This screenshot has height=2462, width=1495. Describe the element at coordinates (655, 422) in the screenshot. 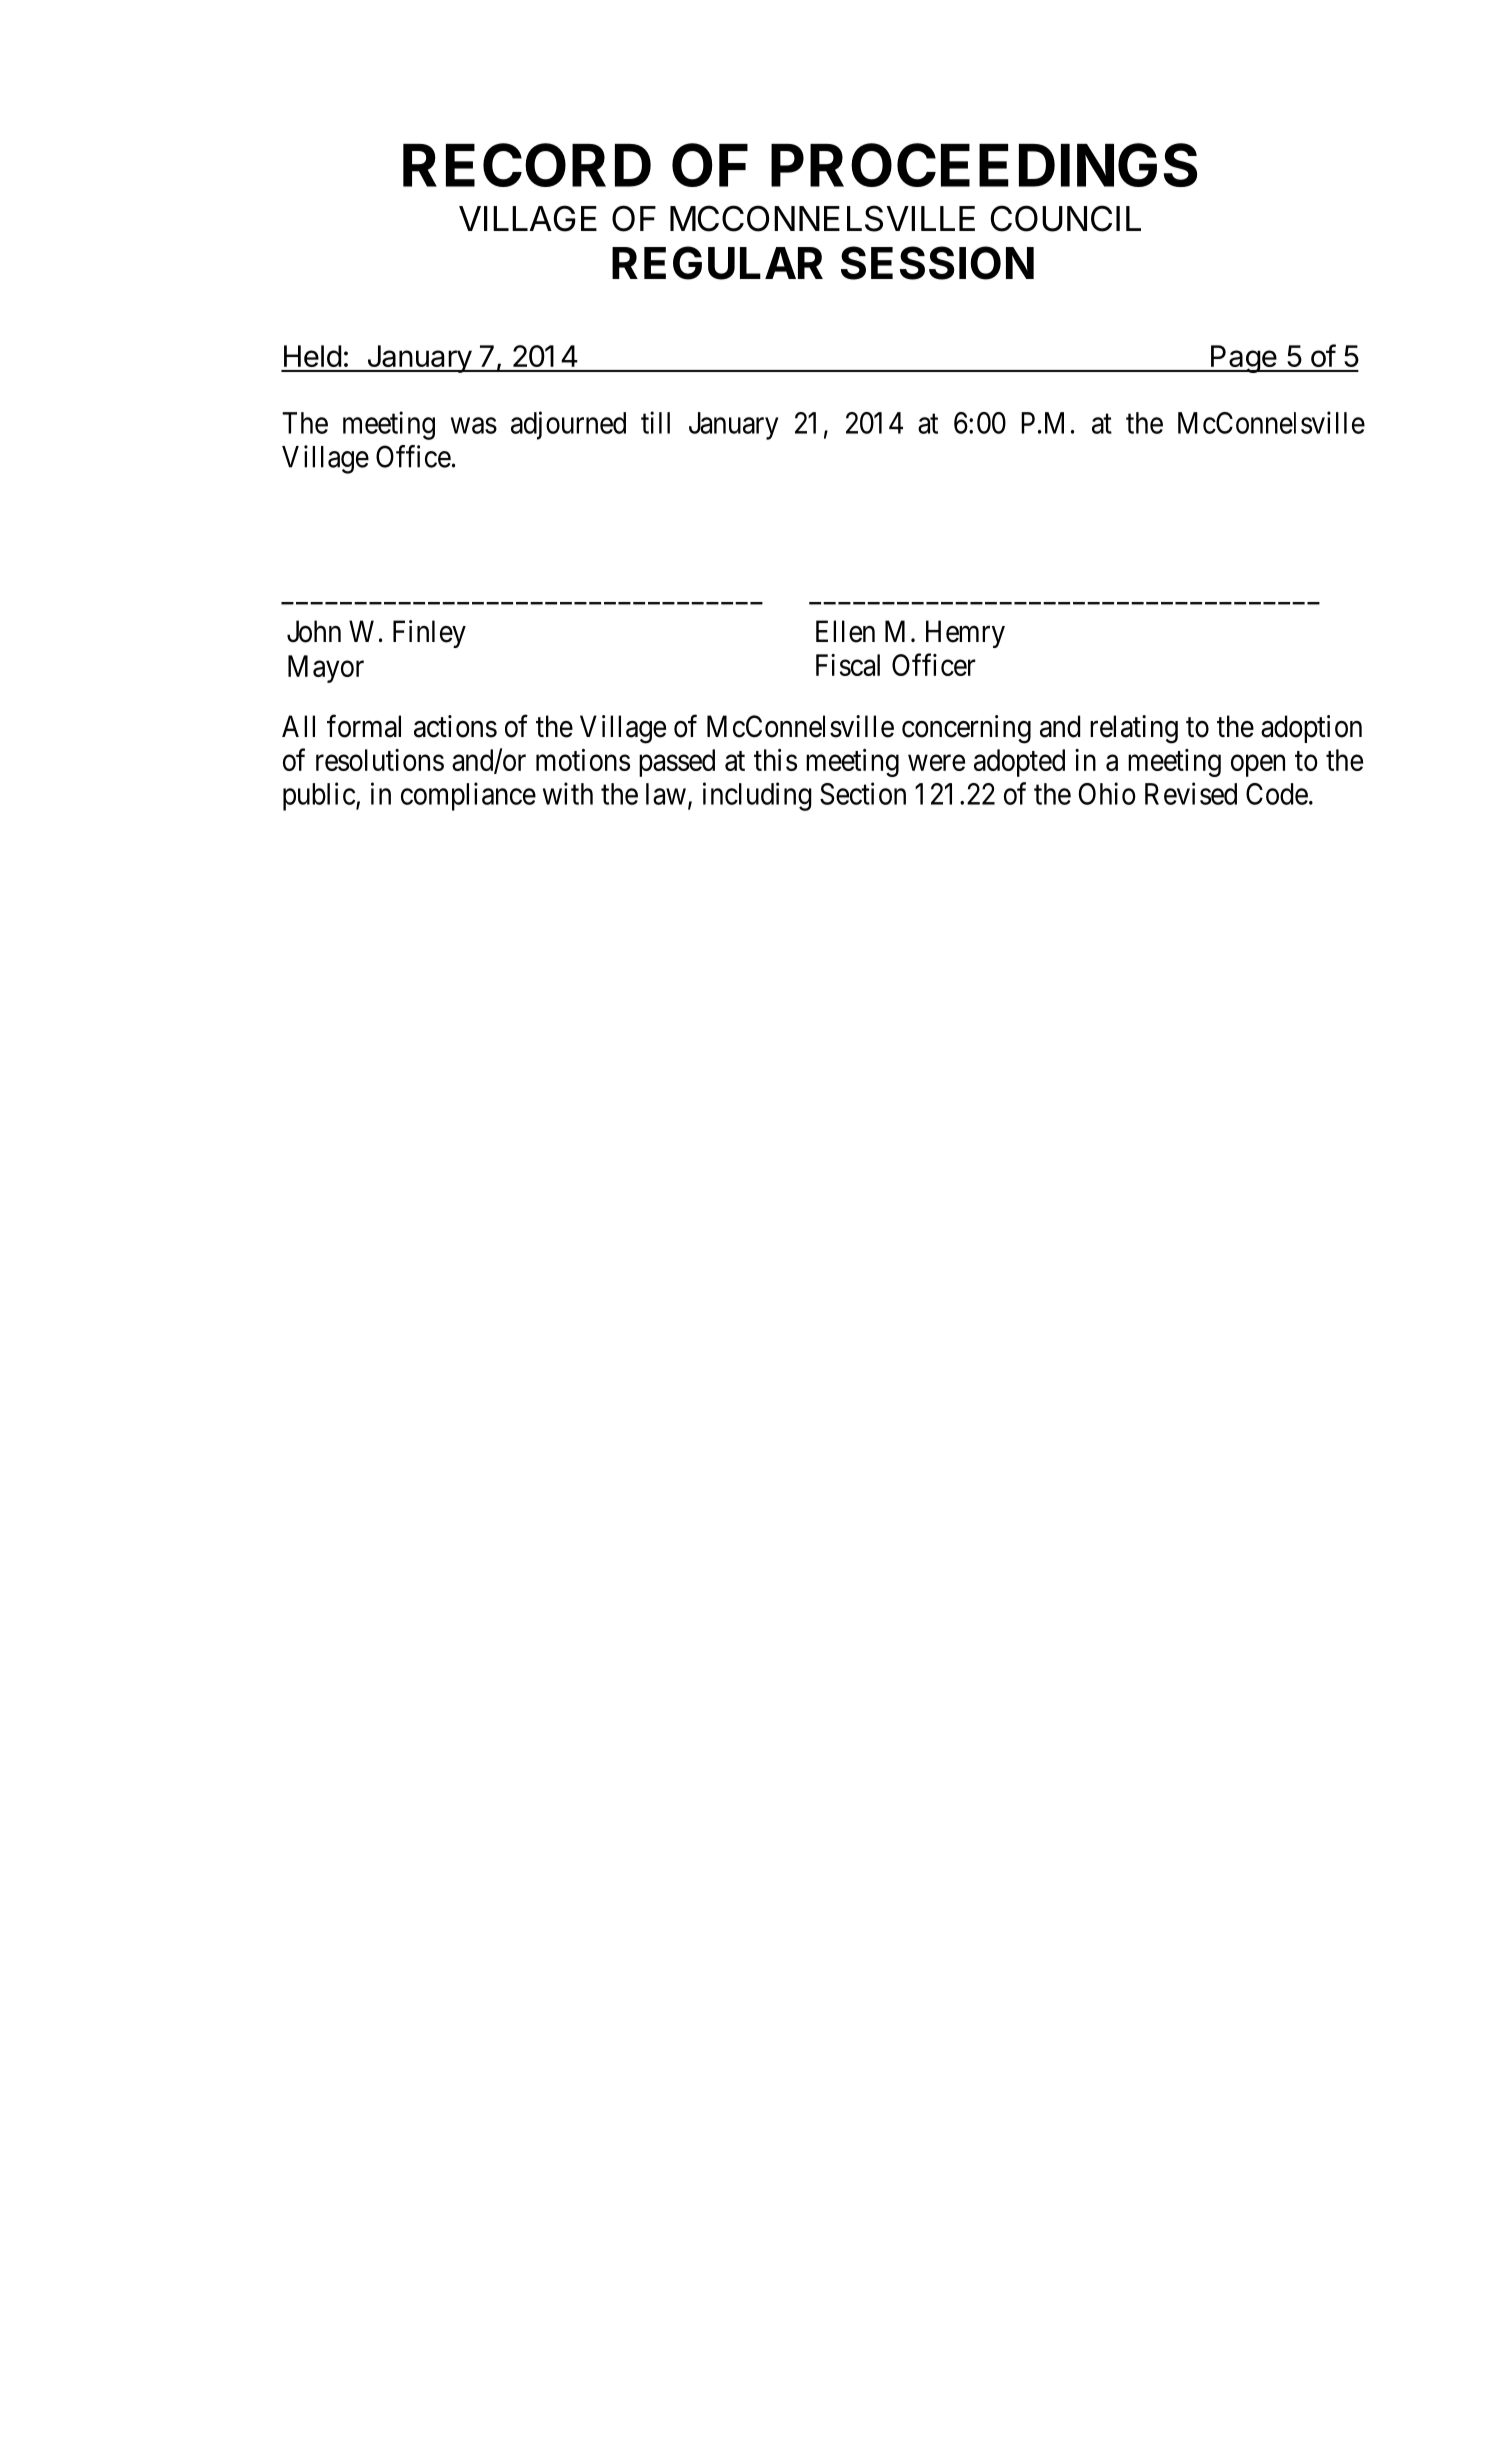

I see `till` at that location.
